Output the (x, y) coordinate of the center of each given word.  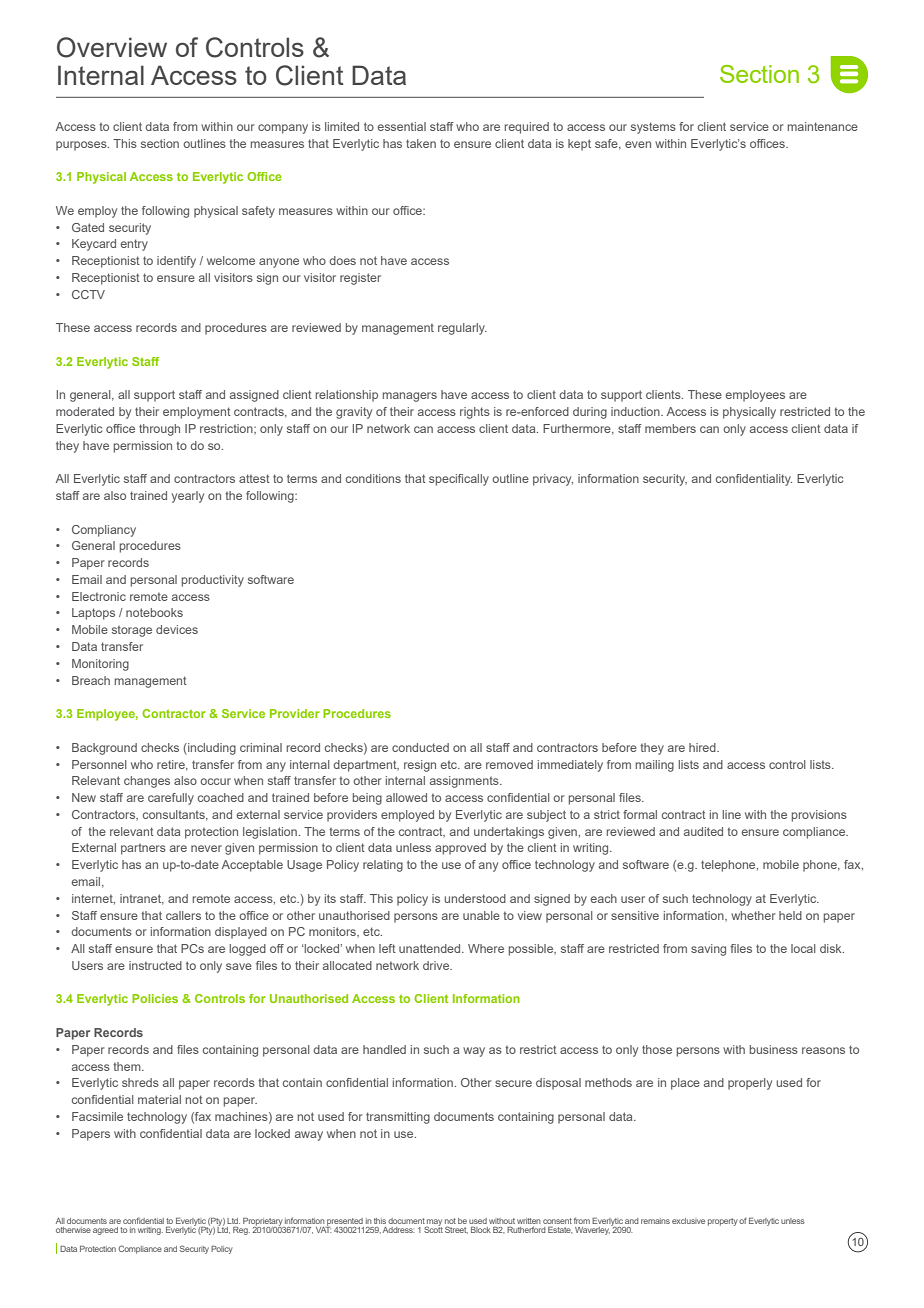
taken (421, 143)
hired (703, 747)
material (159, 1099)
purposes (82, 146)
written (529, 1221)
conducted (420, 747)
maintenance (823, 126)
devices (177, 629)
